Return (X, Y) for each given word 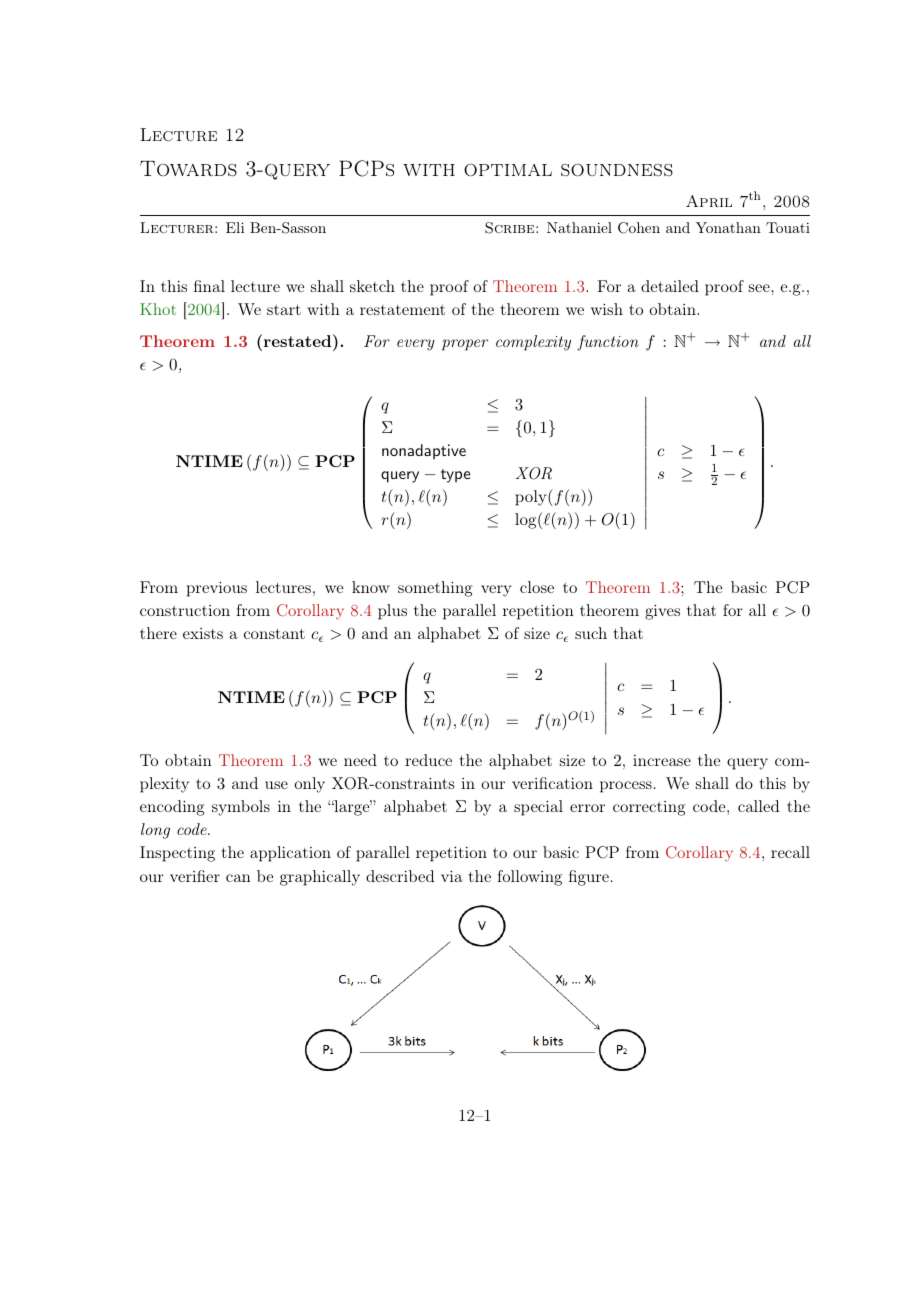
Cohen (639, 228)
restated (299, 340)
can (238, 878)
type (456, 476)
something (435, 589)
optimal (508, 170)
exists (203, 633)
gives (662, 612)
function (608, 343)
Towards (188, 168)
